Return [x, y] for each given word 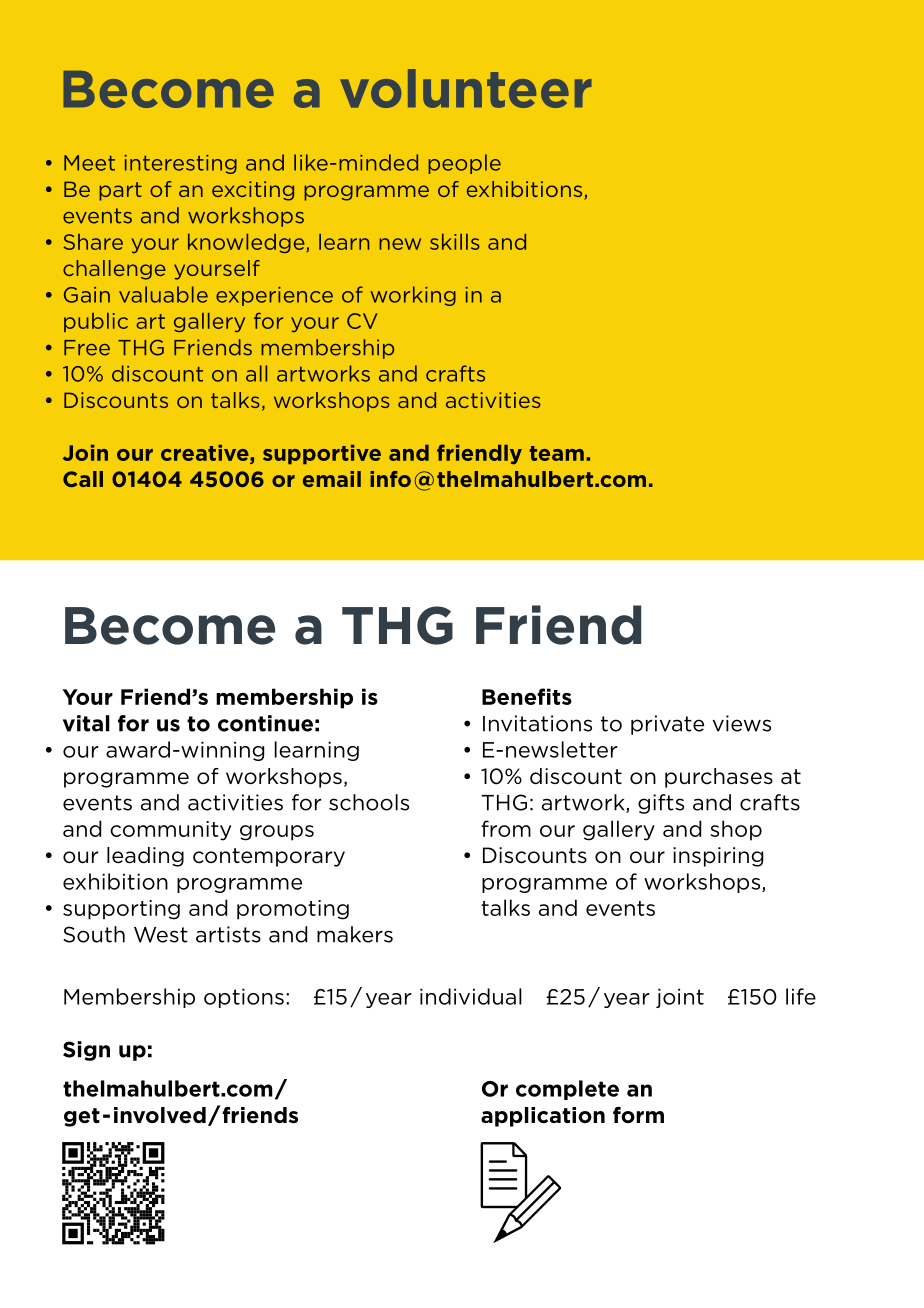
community [170, 831]
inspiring [718, 857]
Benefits [527, 696]
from [506, 828]
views [741, 723]
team [556, 453]
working [413, 296]
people [464, 164]
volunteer [466, 88]
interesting [181, 164]
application [543, 1117]
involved [160, 1115]
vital [86, 723]
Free [87, 348]
